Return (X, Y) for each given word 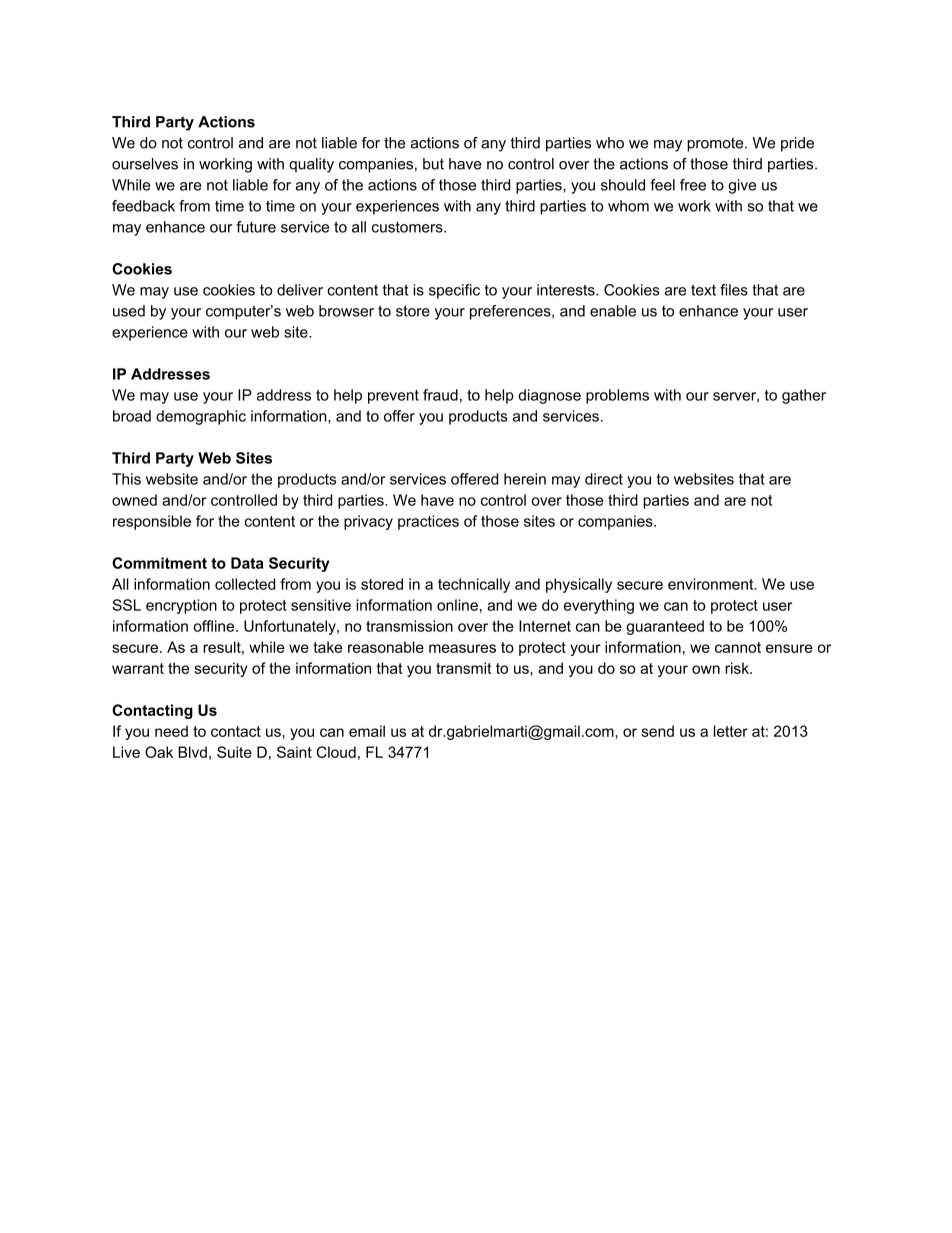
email (367, 731)
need (171, 731)
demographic (201, 417)
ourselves (145, 164)
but (433, 164)
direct (604, 479)
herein (525, 479)
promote (716, 144)
